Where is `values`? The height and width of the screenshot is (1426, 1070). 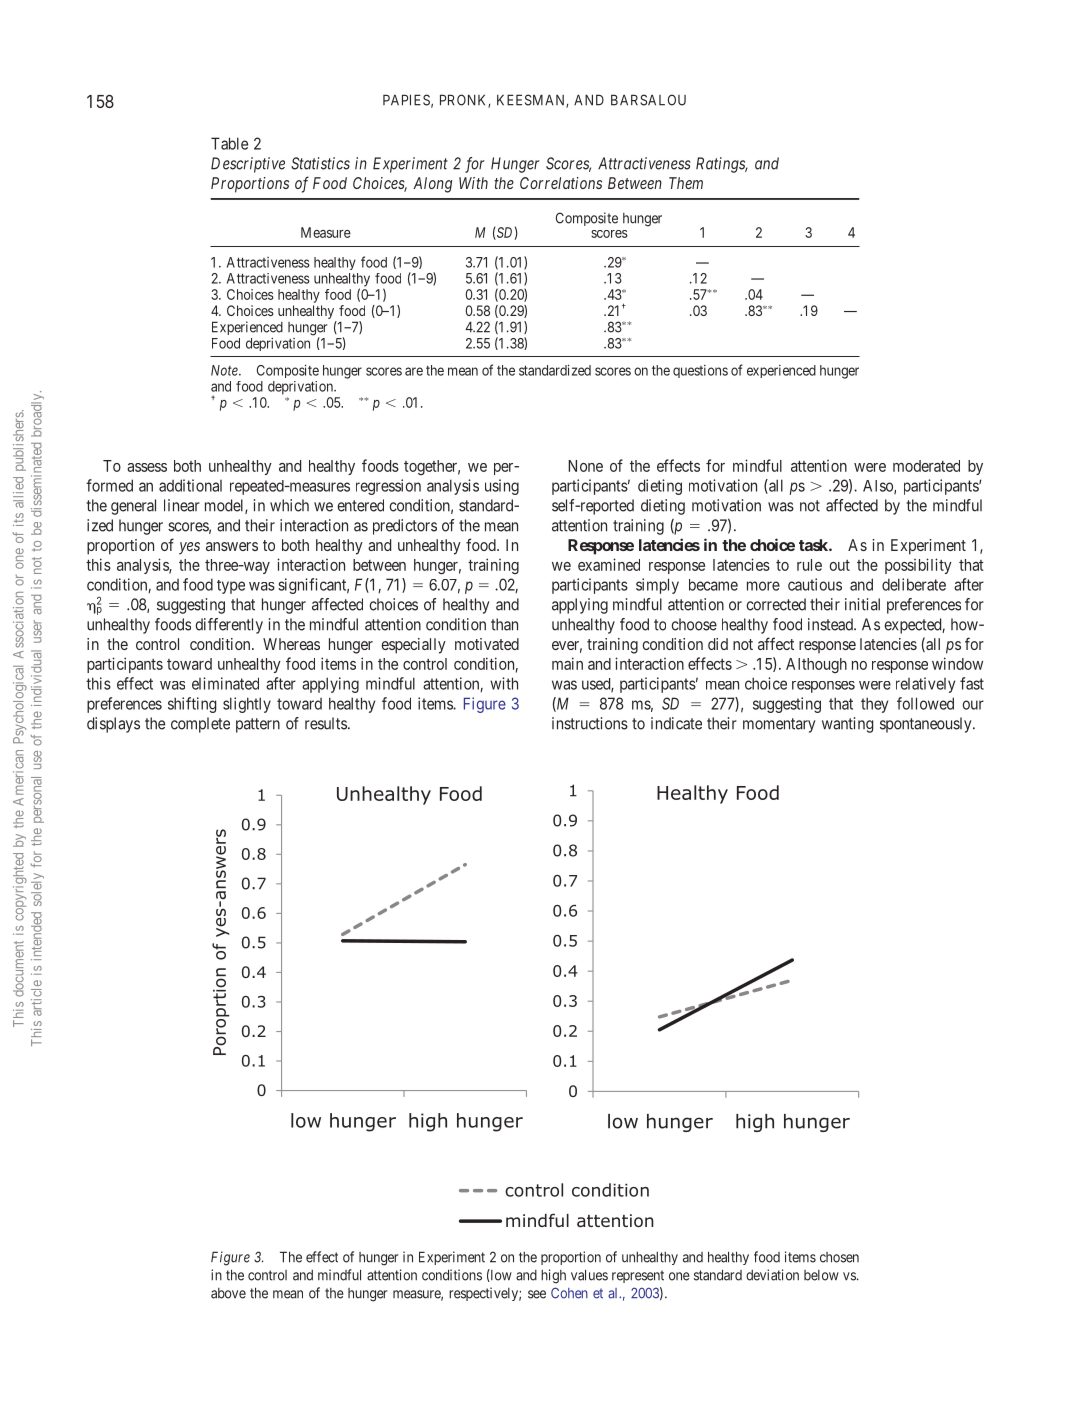
values is located at coordinates (589, 1275).
